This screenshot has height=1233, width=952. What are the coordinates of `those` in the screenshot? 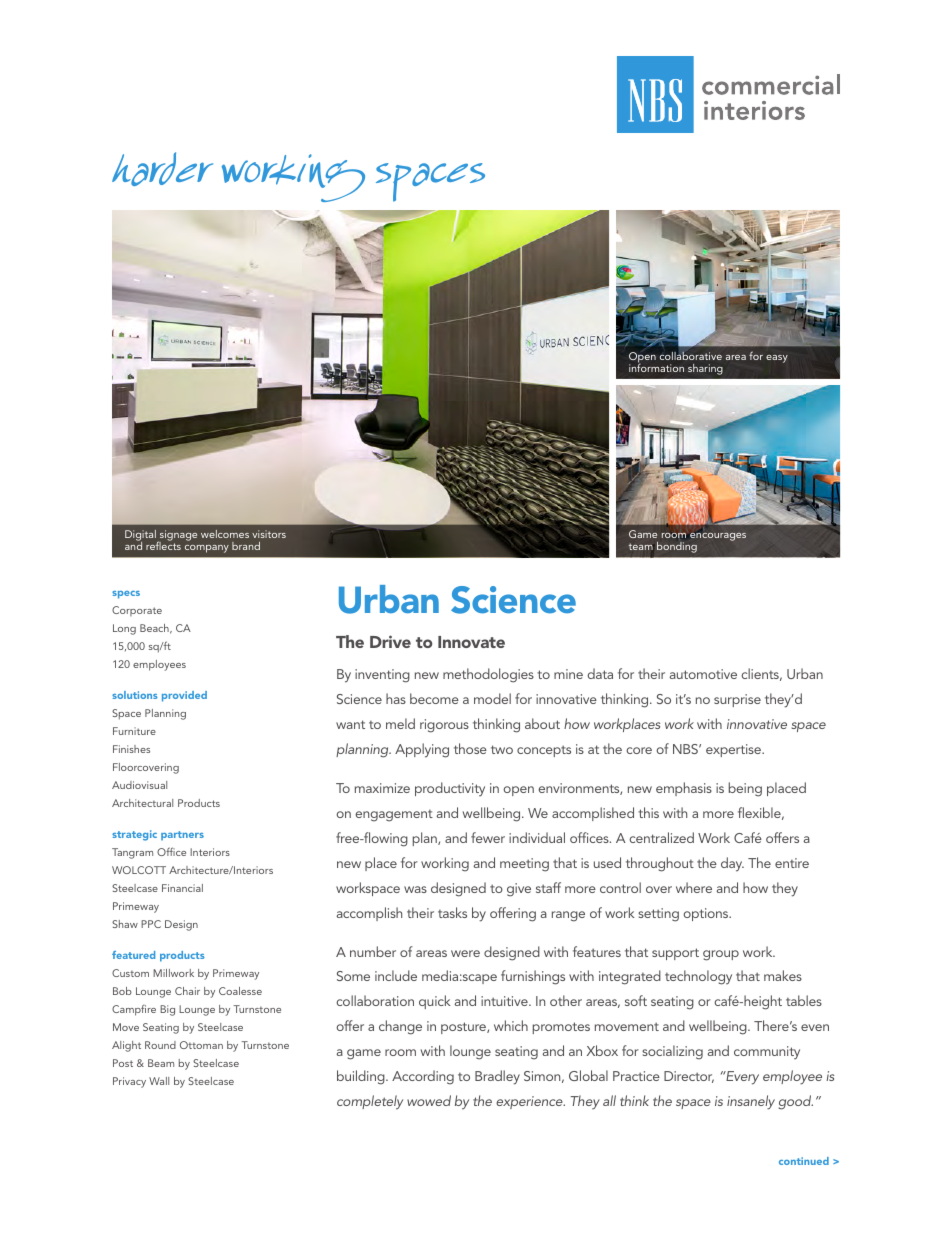 It's located at (470, 748).
